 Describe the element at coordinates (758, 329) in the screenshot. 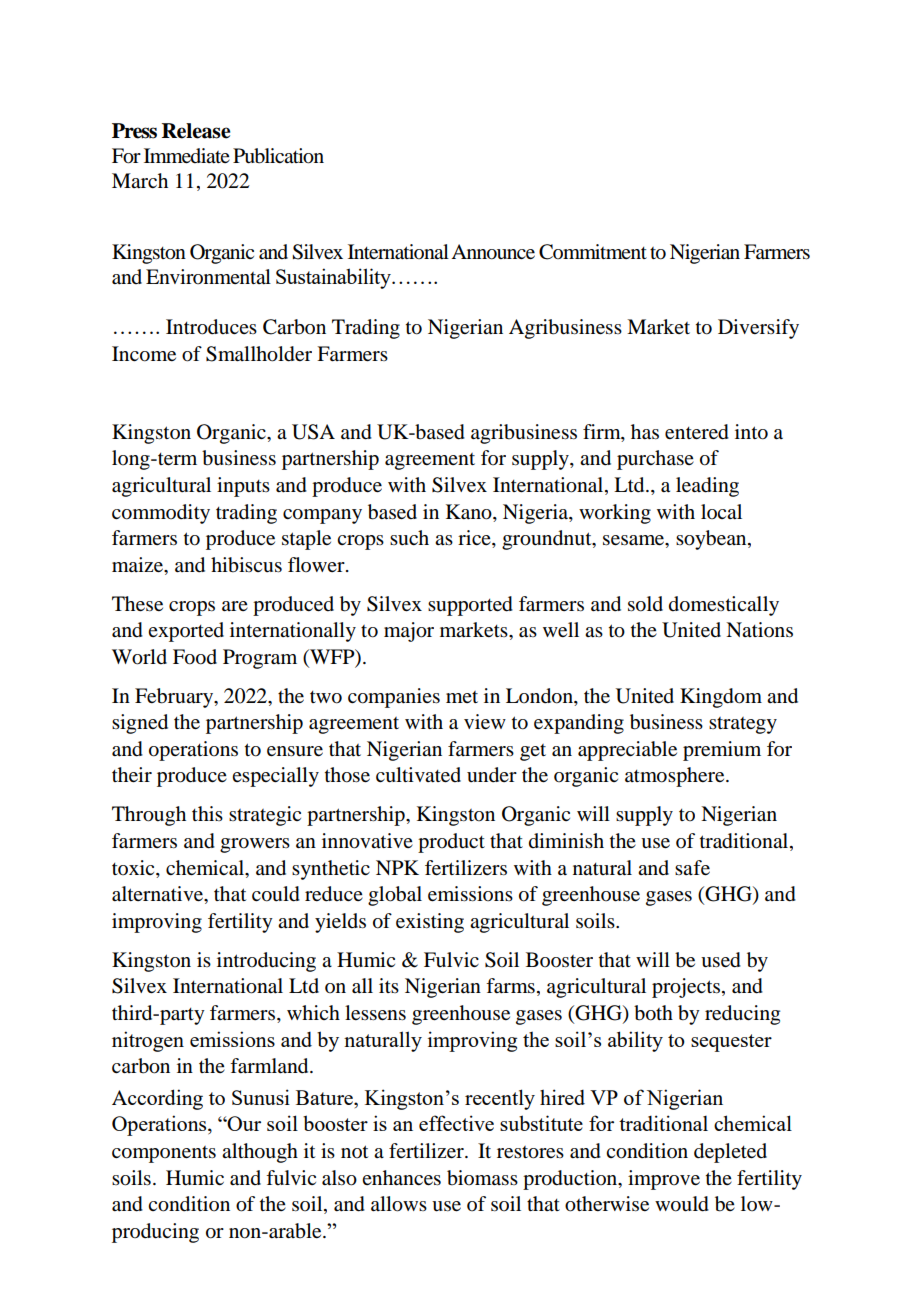

I see `Diversify` at that location.
